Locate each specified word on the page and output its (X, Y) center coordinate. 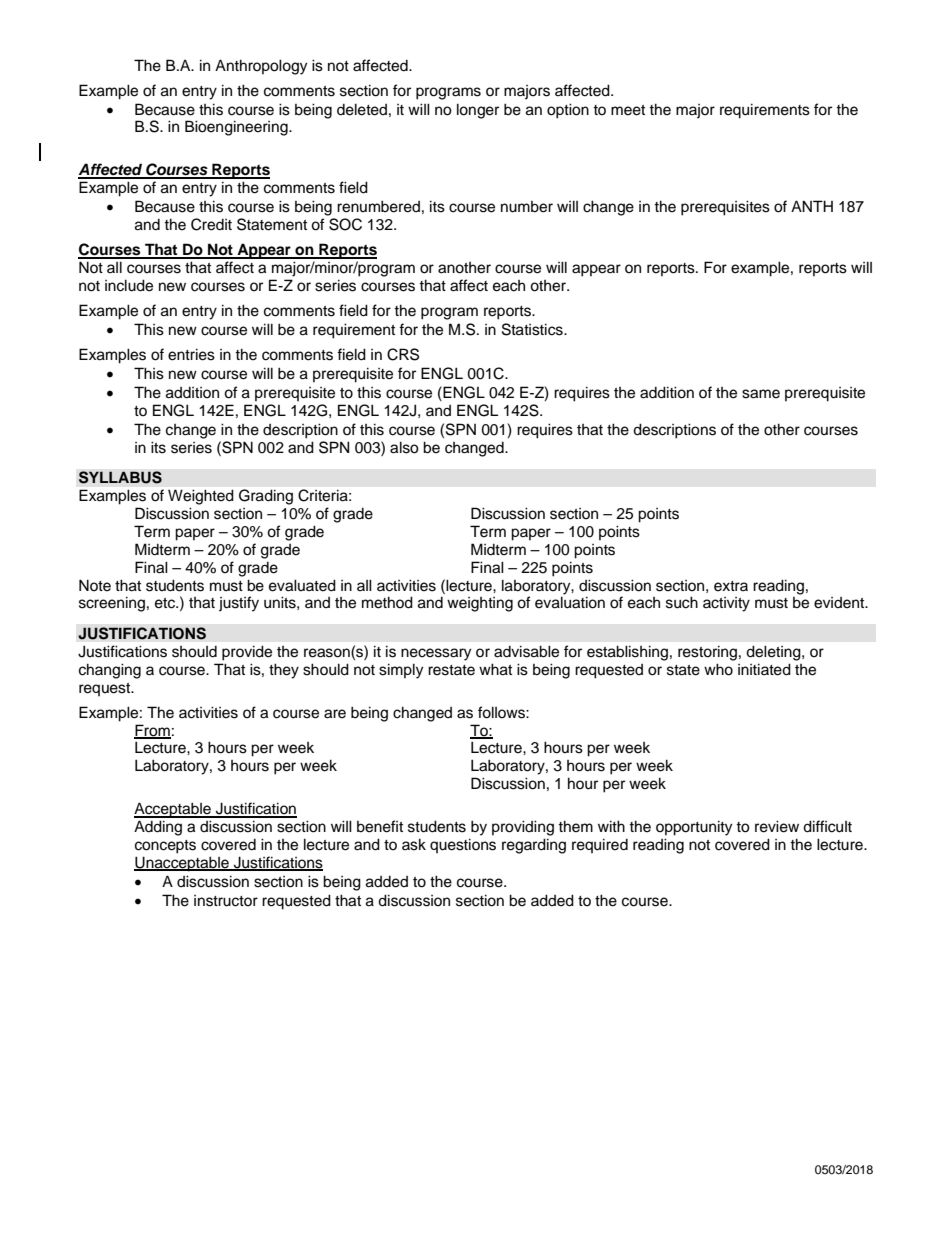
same (761, 394)
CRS (403, 354)
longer (478, 111)
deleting (774, 653)
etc (166, 603)
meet (628, 110)
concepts (165, 847)
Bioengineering (237, 128)
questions (463, 845)
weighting (480, 604)
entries (191, 354)
